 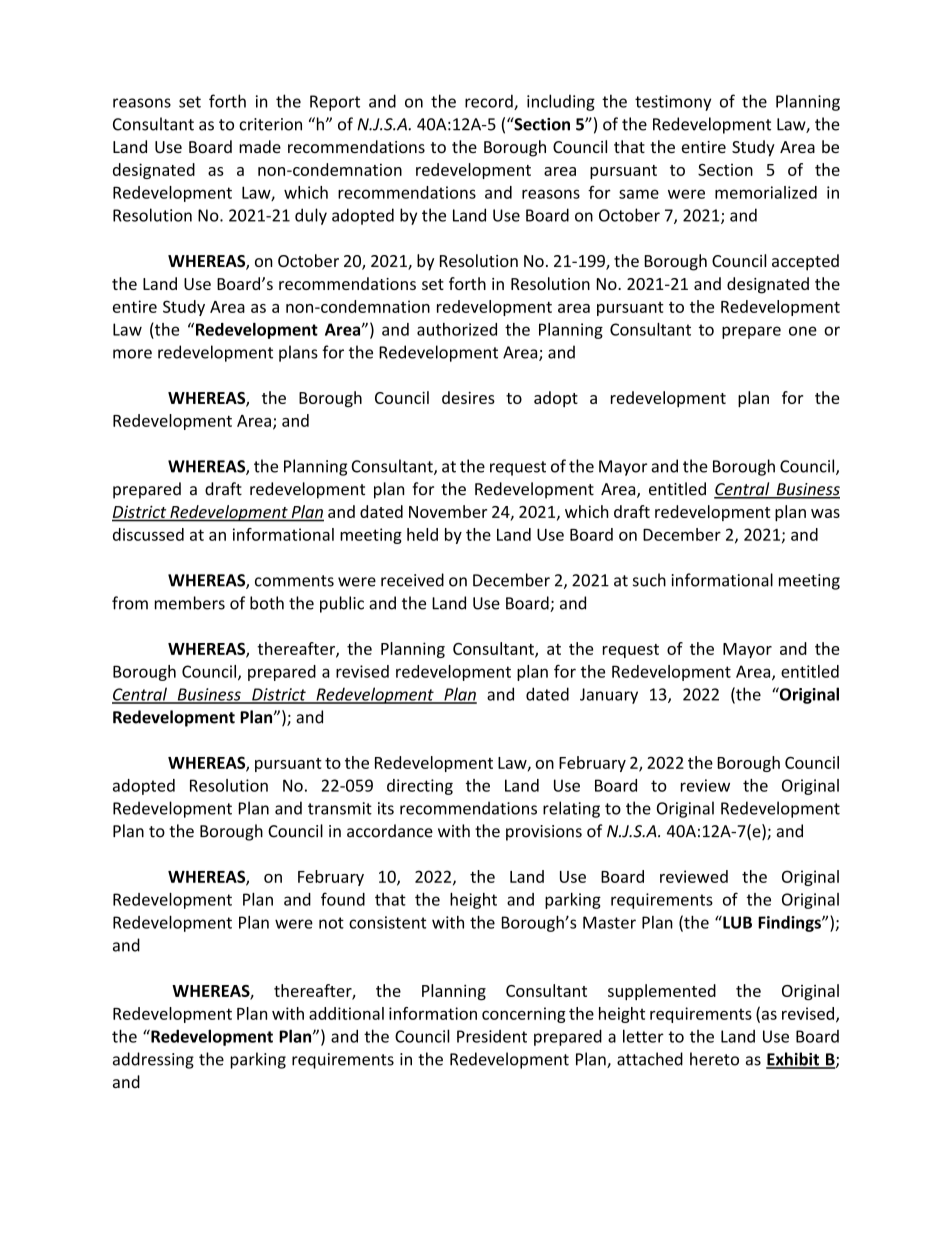 What do you see at coordinates (153, 1060) in the image?
I see `addressing` at bounding box center [153, 1060].
